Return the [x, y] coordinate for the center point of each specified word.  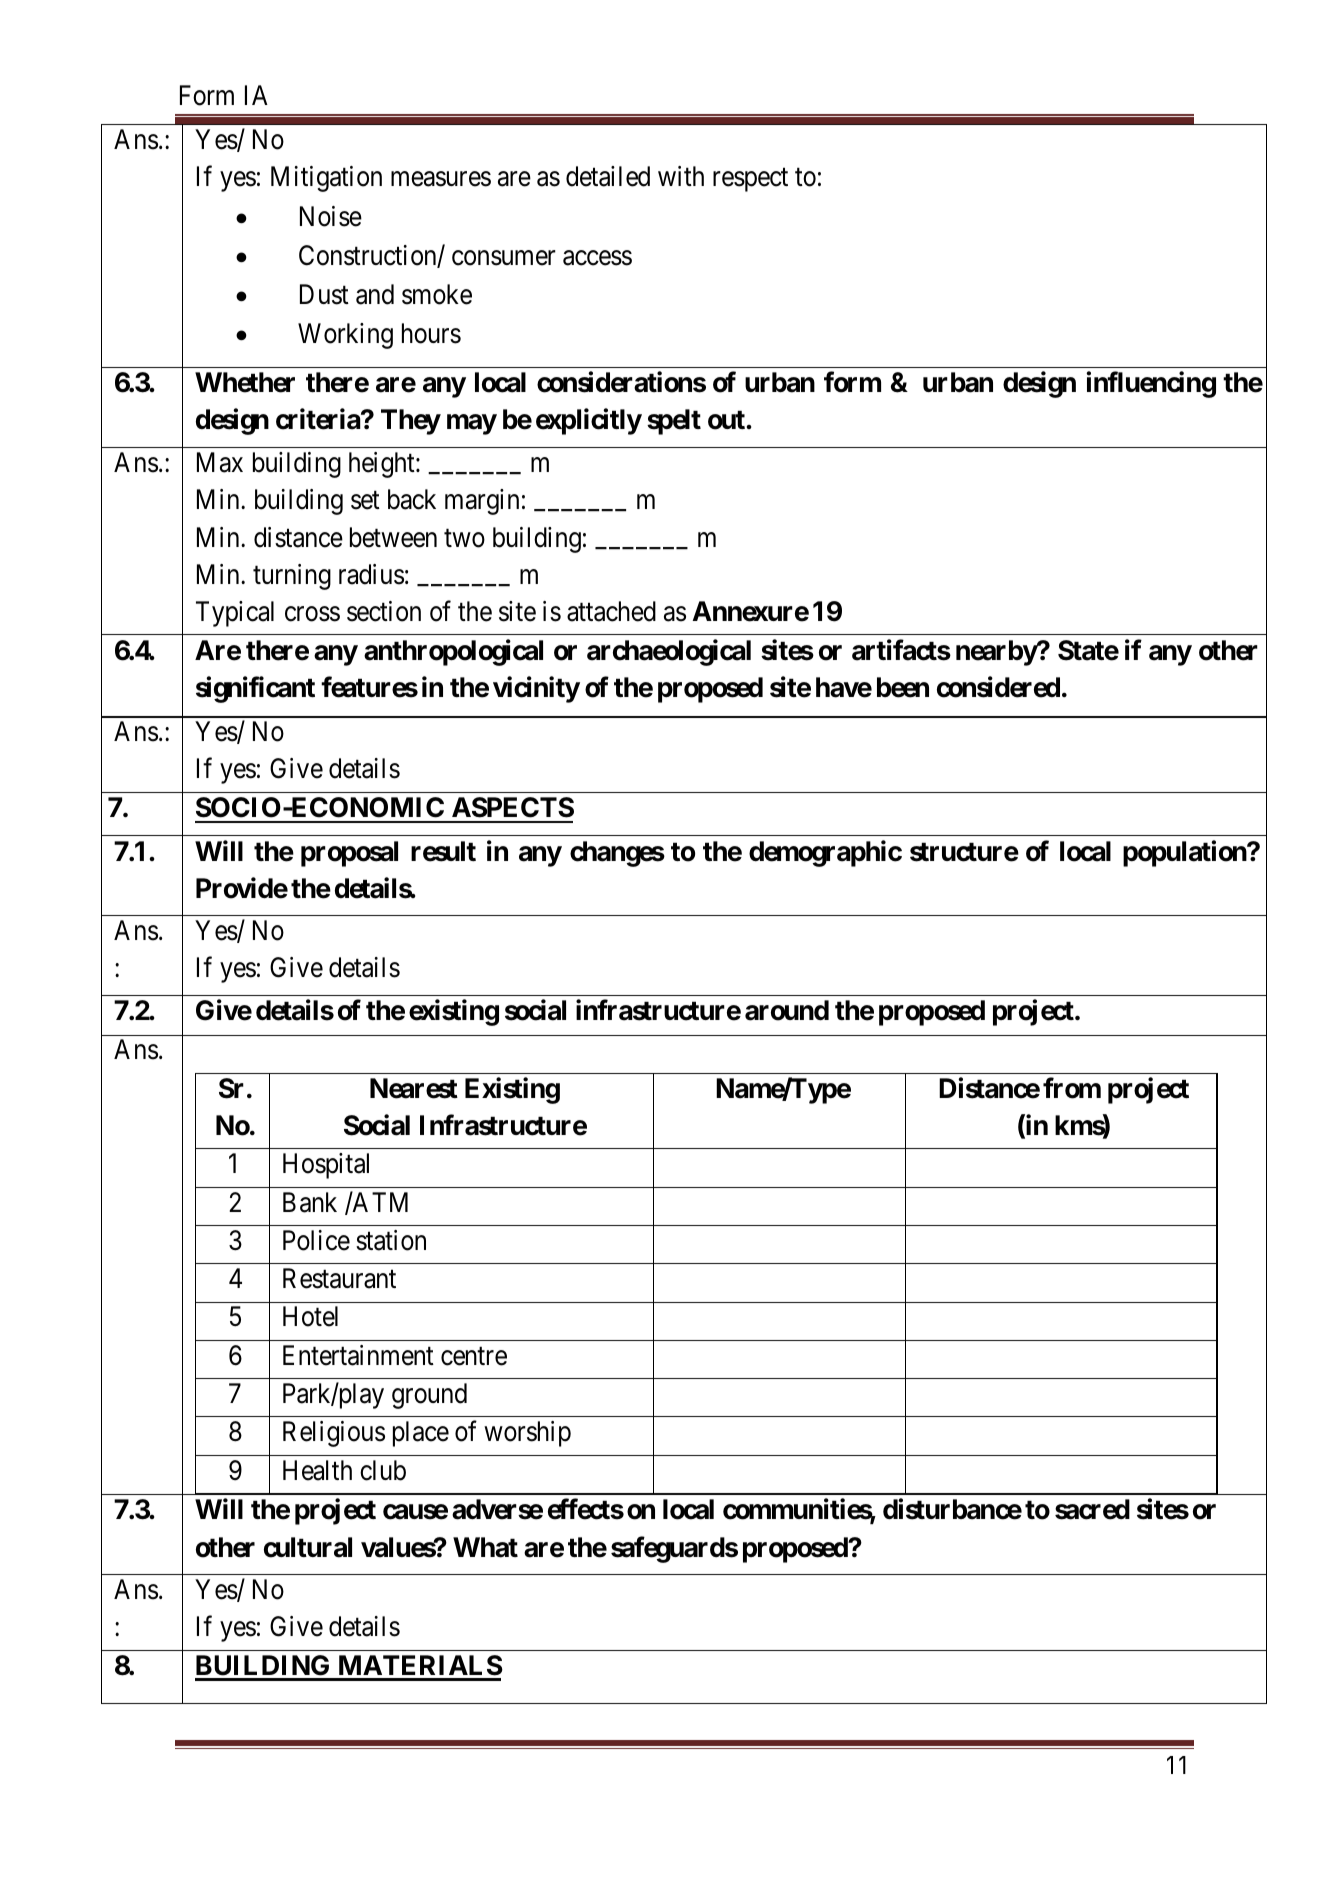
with [681, 176]
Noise [331, 216]
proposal [349, 854]
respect [750, 180]
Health [317, 1470]
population [1185, 853]
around [787, 1010]
